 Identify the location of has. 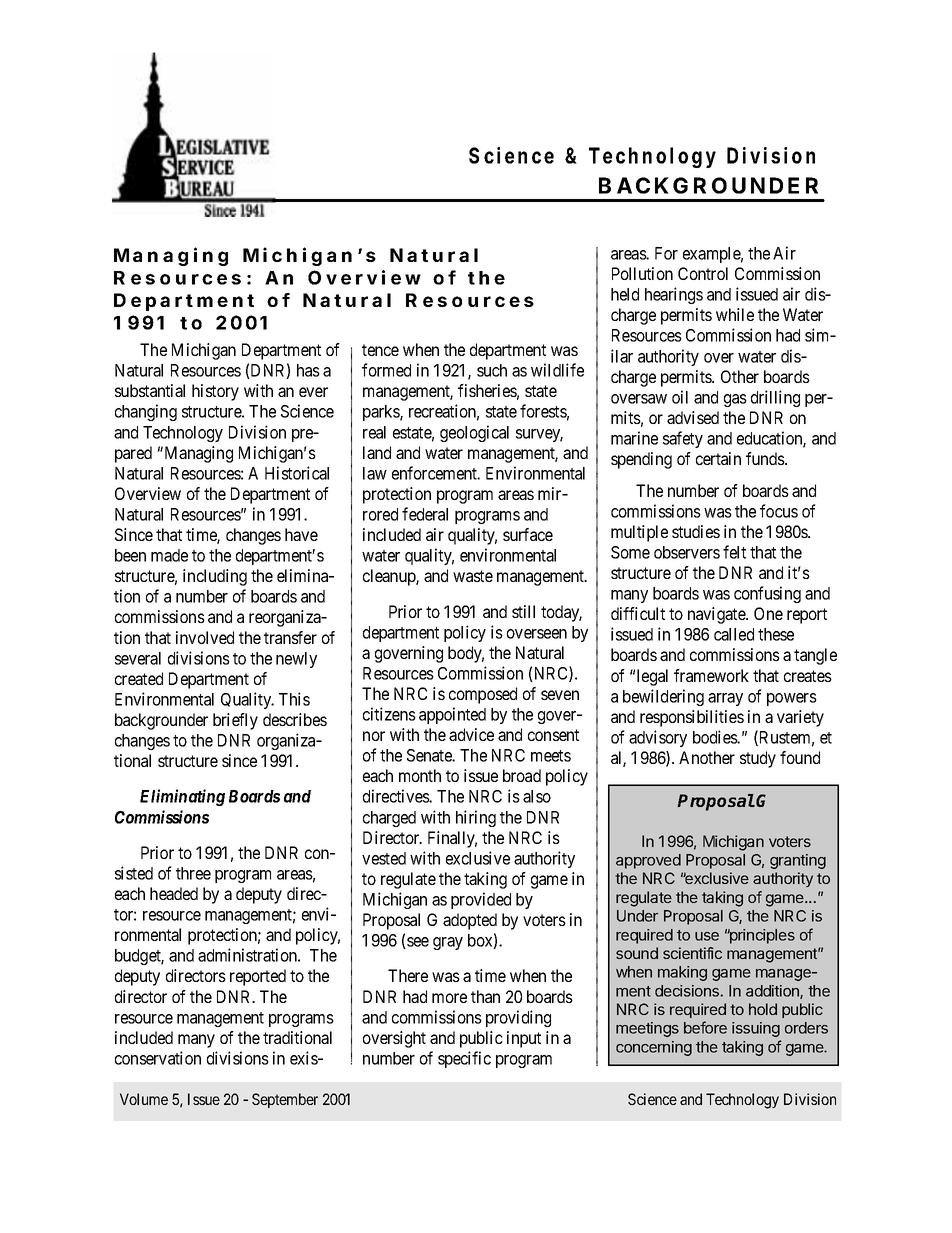
(308, 370).
